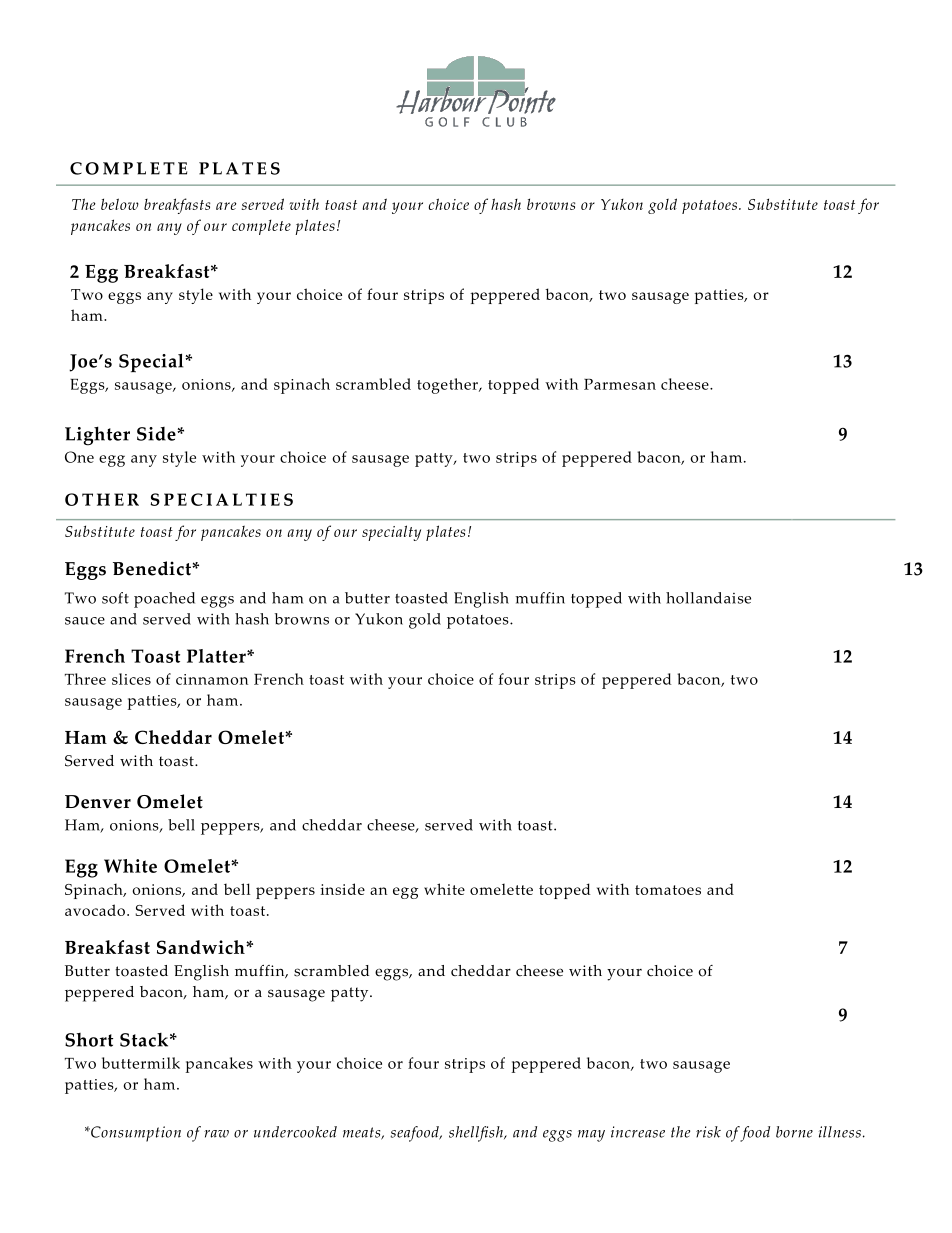 The width and height of the screenshot is (952, 1233). I want to click on are, so click(226, 206).
